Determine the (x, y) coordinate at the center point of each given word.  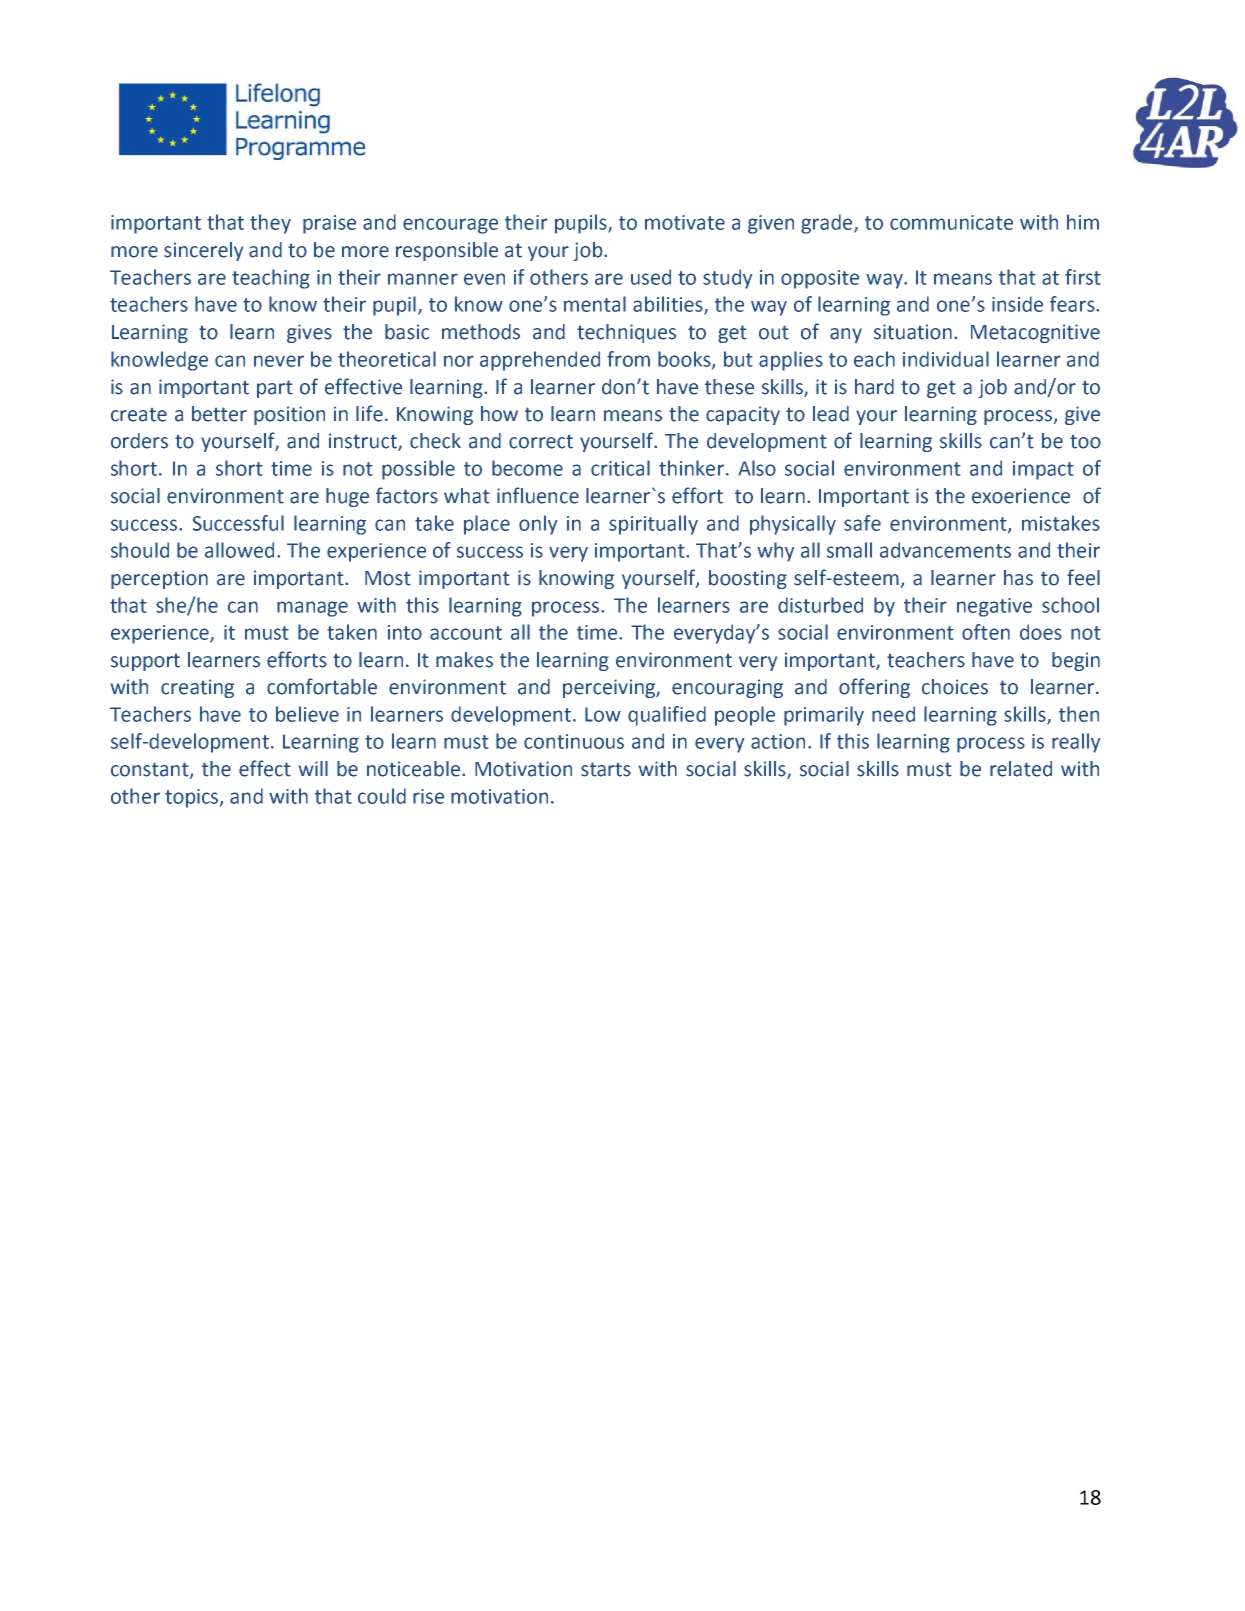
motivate (685, 222)
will (313, 768)
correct (541, 442)
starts (606, 769)
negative (994, 607)
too (1085, 442)
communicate (951, 222)
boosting (748, 579)
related (1021, 769)
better (219, 414)
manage (312, 609)
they (270, 224)
